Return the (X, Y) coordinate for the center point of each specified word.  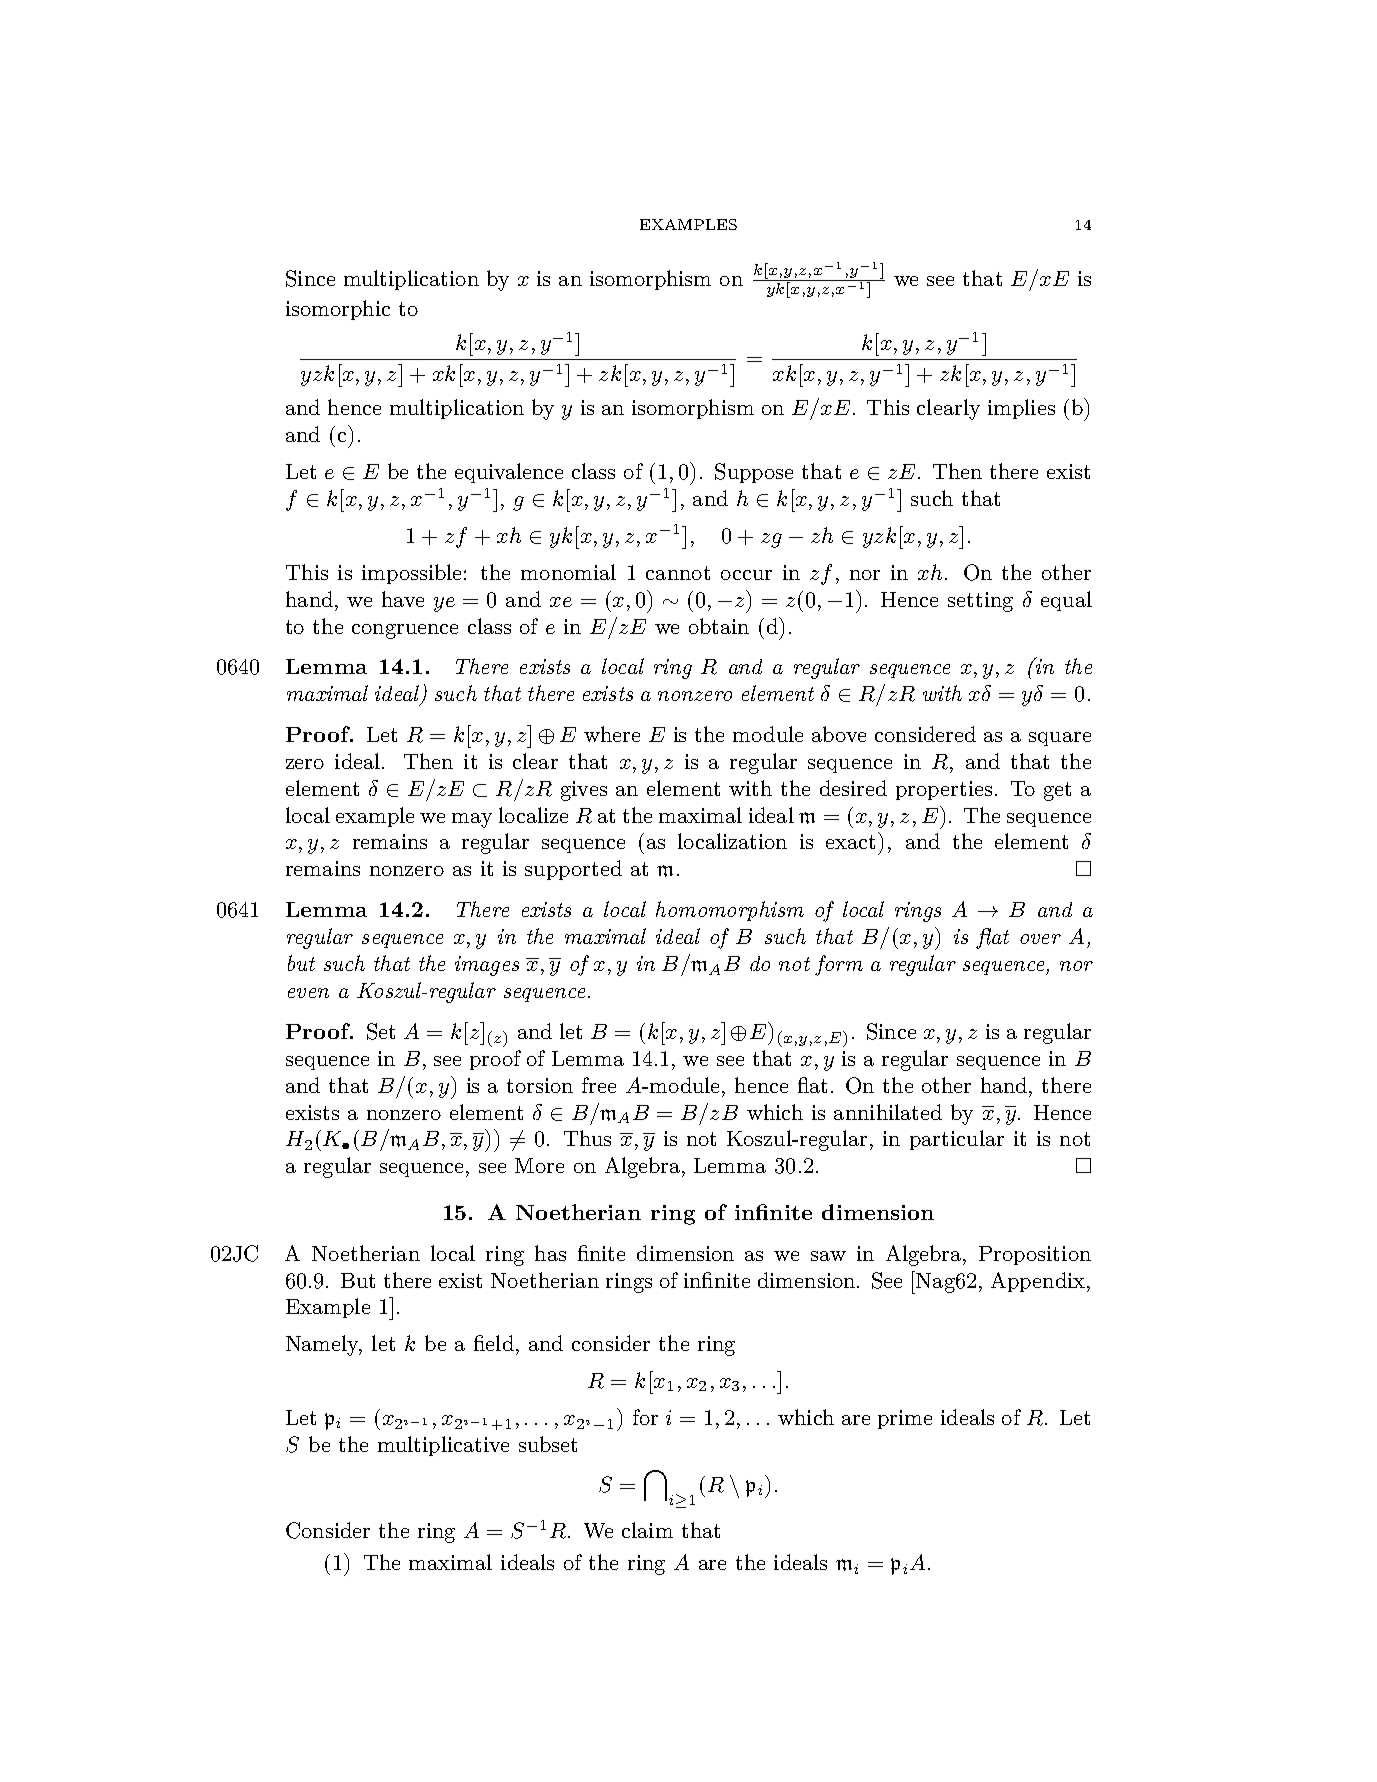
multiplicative (443, 1446)
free (599, 1085)
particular (957, 1140)
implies (1021, 409)
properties (944, 790)
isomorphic (338, 310)
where (612, 734)
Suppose (754, 473)
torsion (540, 1085)
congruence (405, 631)
